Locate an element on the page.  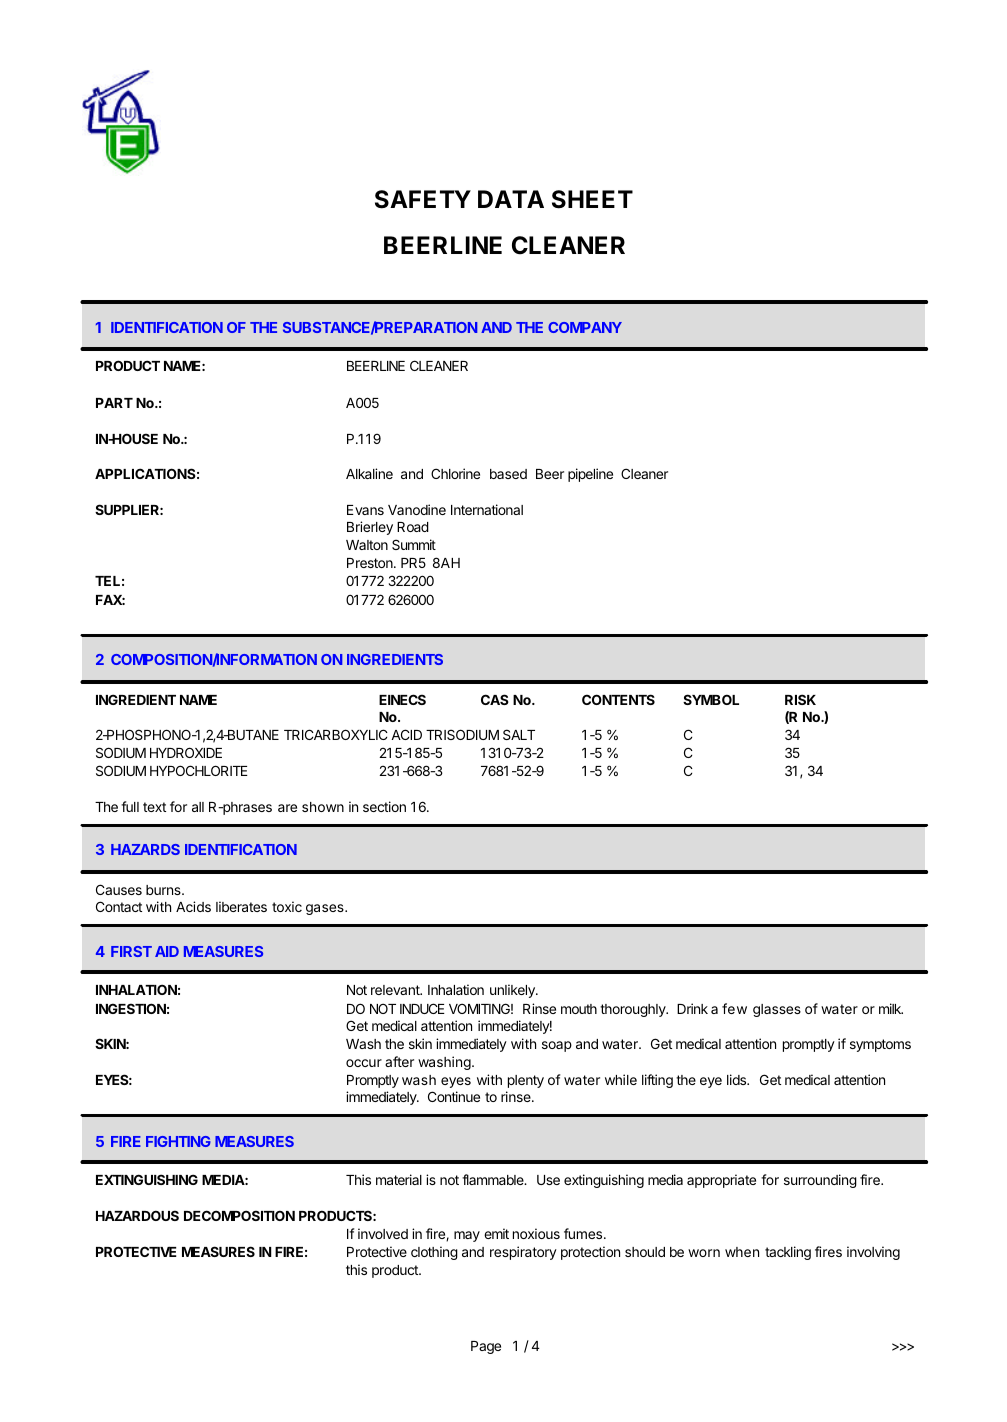
tackling is located at coordinates (788, 1253).
